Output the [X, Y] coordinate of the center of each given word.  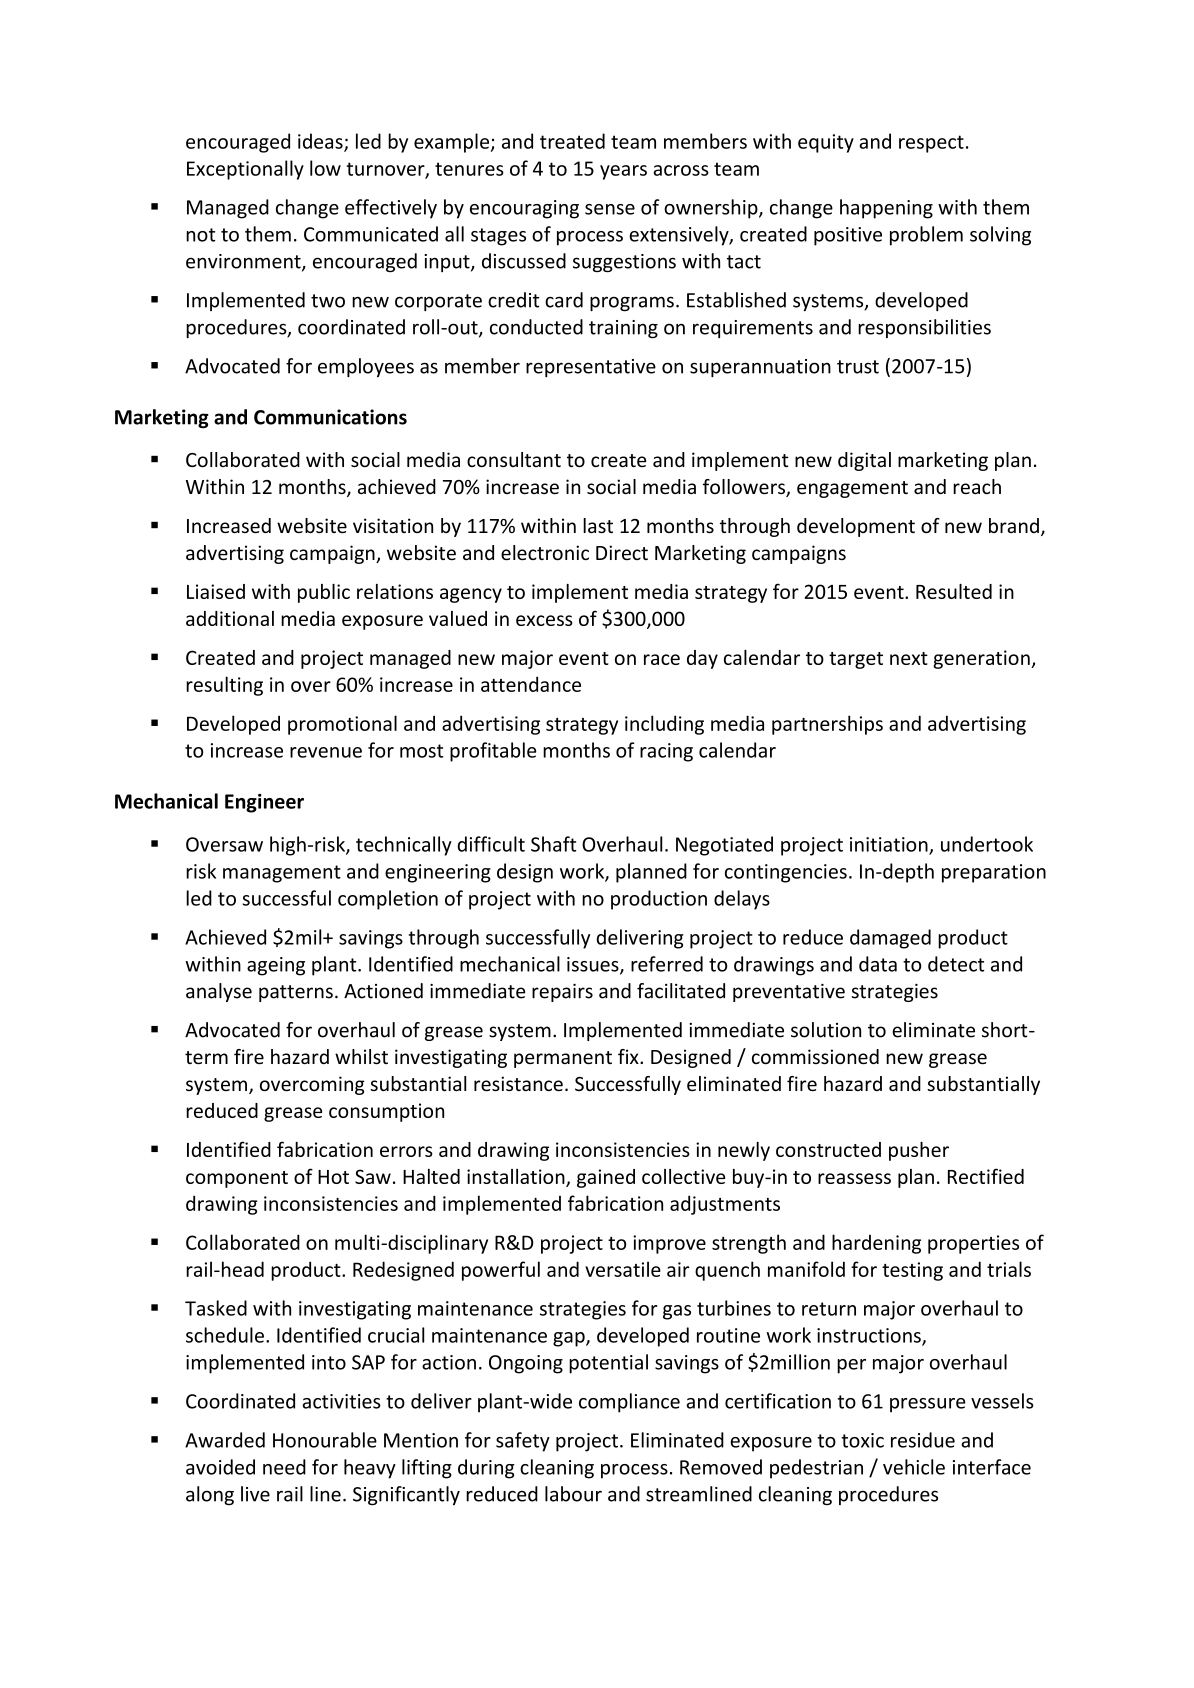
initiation [890, 845]
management [282, 874]
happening [886, 209]
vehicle [914, 1467]
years [623, 172]
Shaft [553, 844]
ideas [321, 142]
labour [573, 1494]
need [284, 1467]
